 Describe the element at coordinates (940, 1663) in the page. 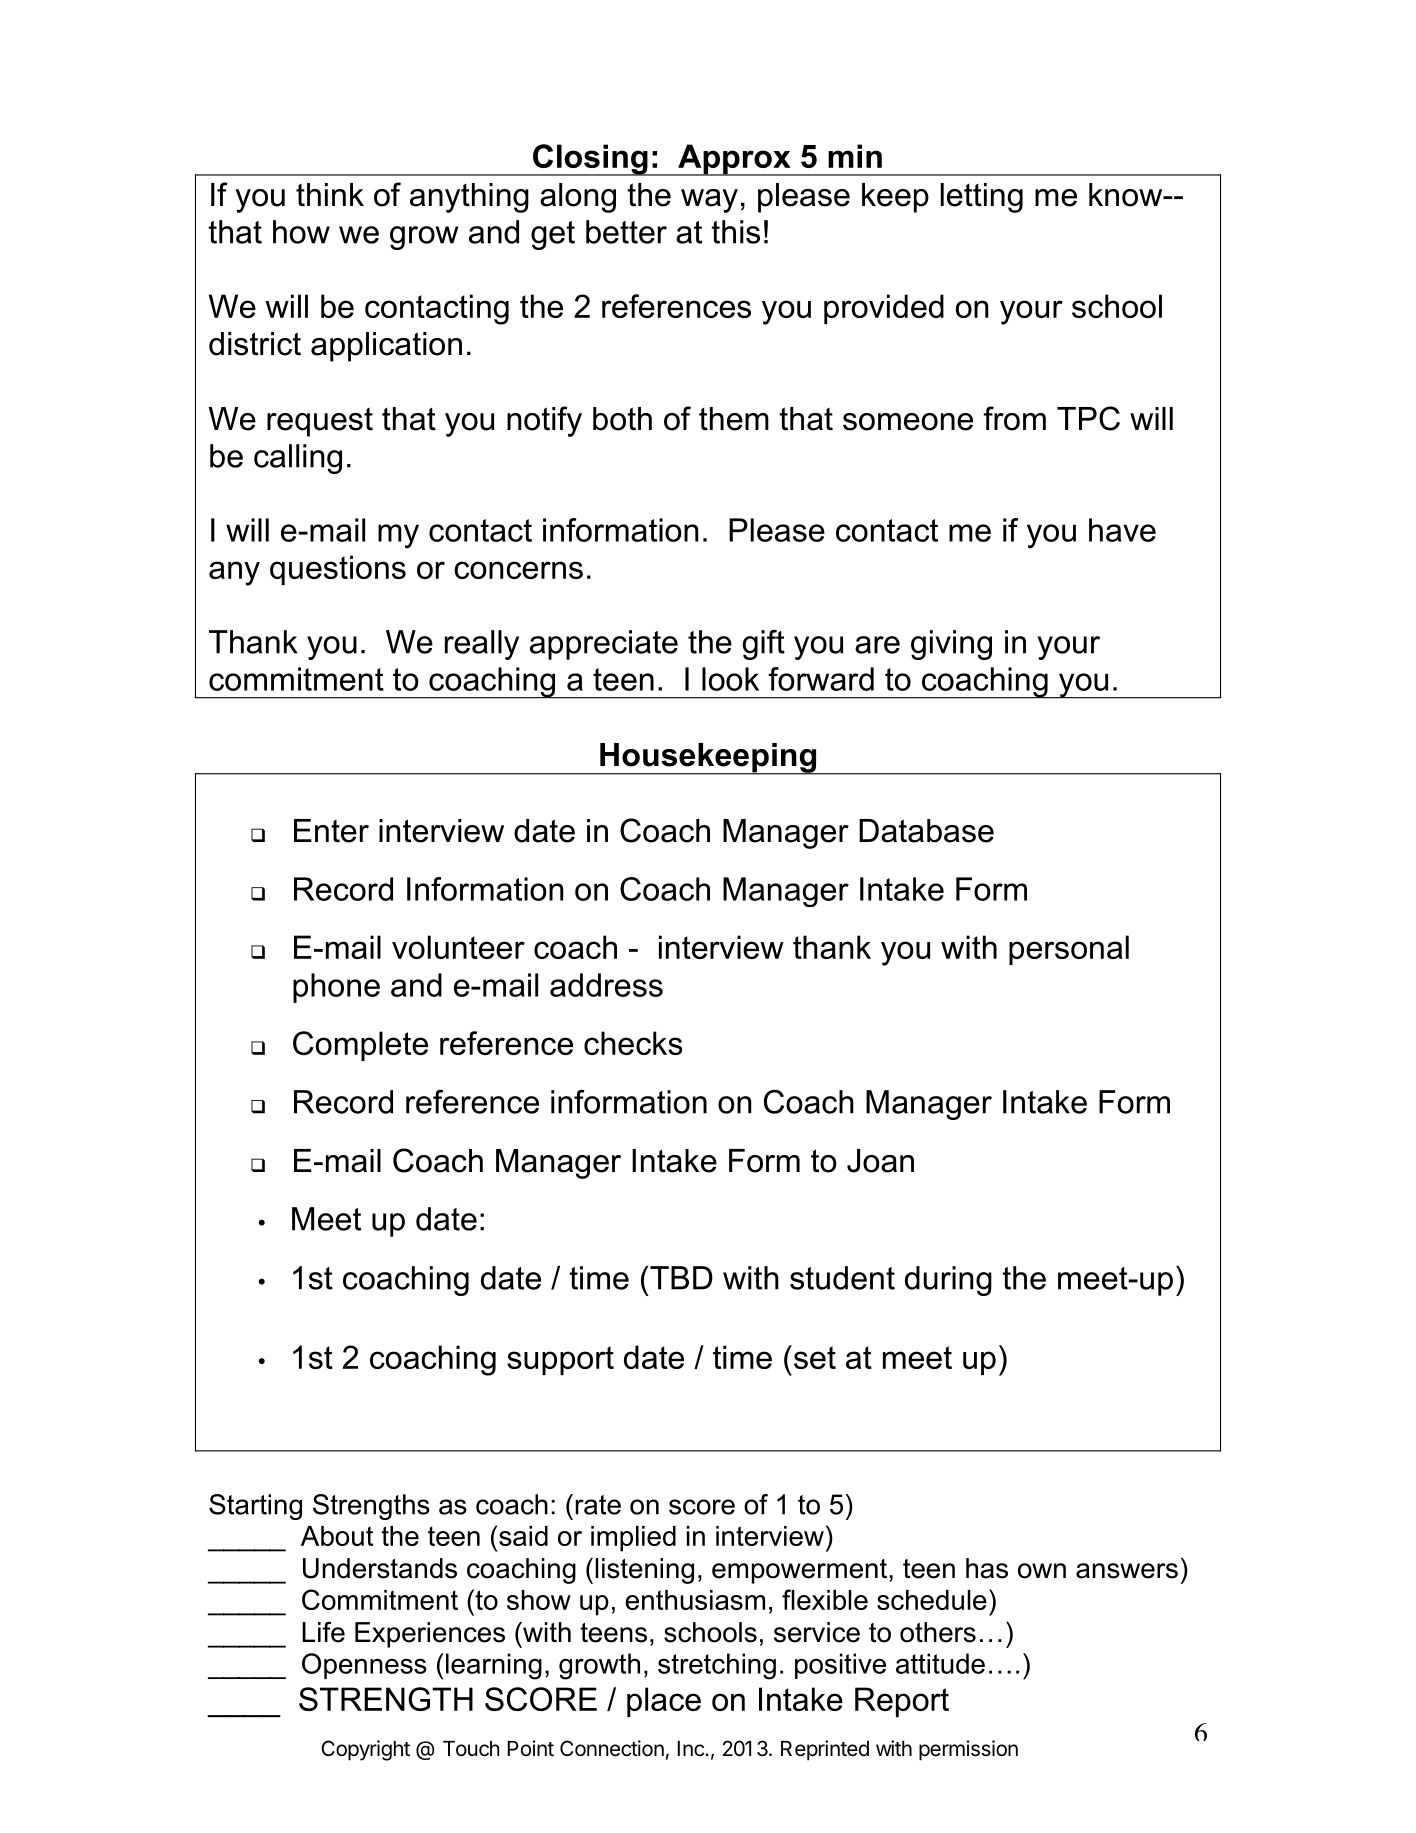

I see `attitude` at that location.
